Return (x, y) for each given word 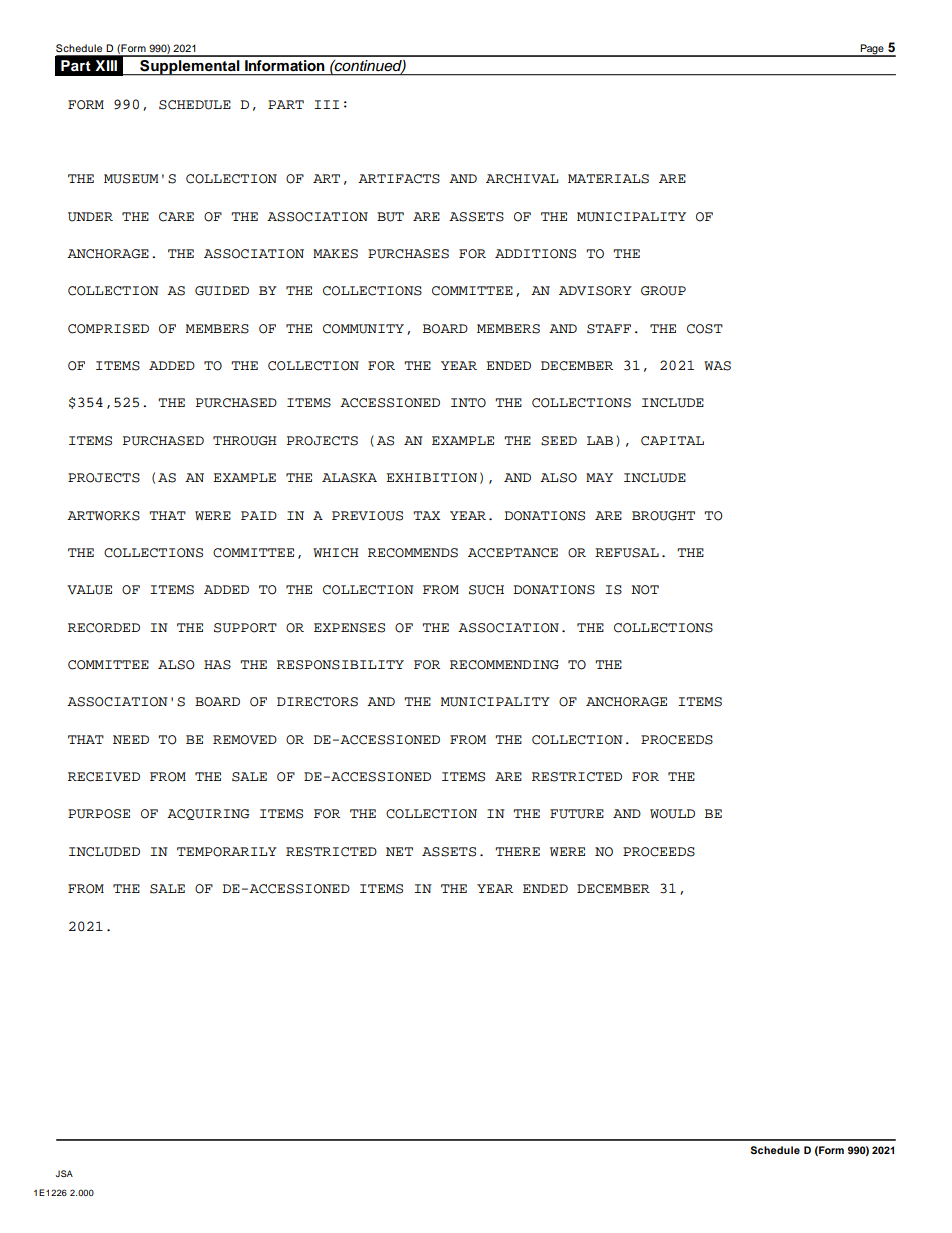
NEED (131, 739)
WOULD (672, 814)
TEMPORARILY (227, 852)
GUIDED (222, 291)
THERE (517, 851)
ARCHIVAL (522, 179)
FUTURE (577, 814)
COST (705, 329)
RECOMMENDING (504, 665)
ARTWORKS (103, 516)
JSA (64, 1173)
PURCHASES (408, 254)
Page (872, 50)
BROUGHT (663, 516)
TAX (426, 515)
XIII (106, 65)
